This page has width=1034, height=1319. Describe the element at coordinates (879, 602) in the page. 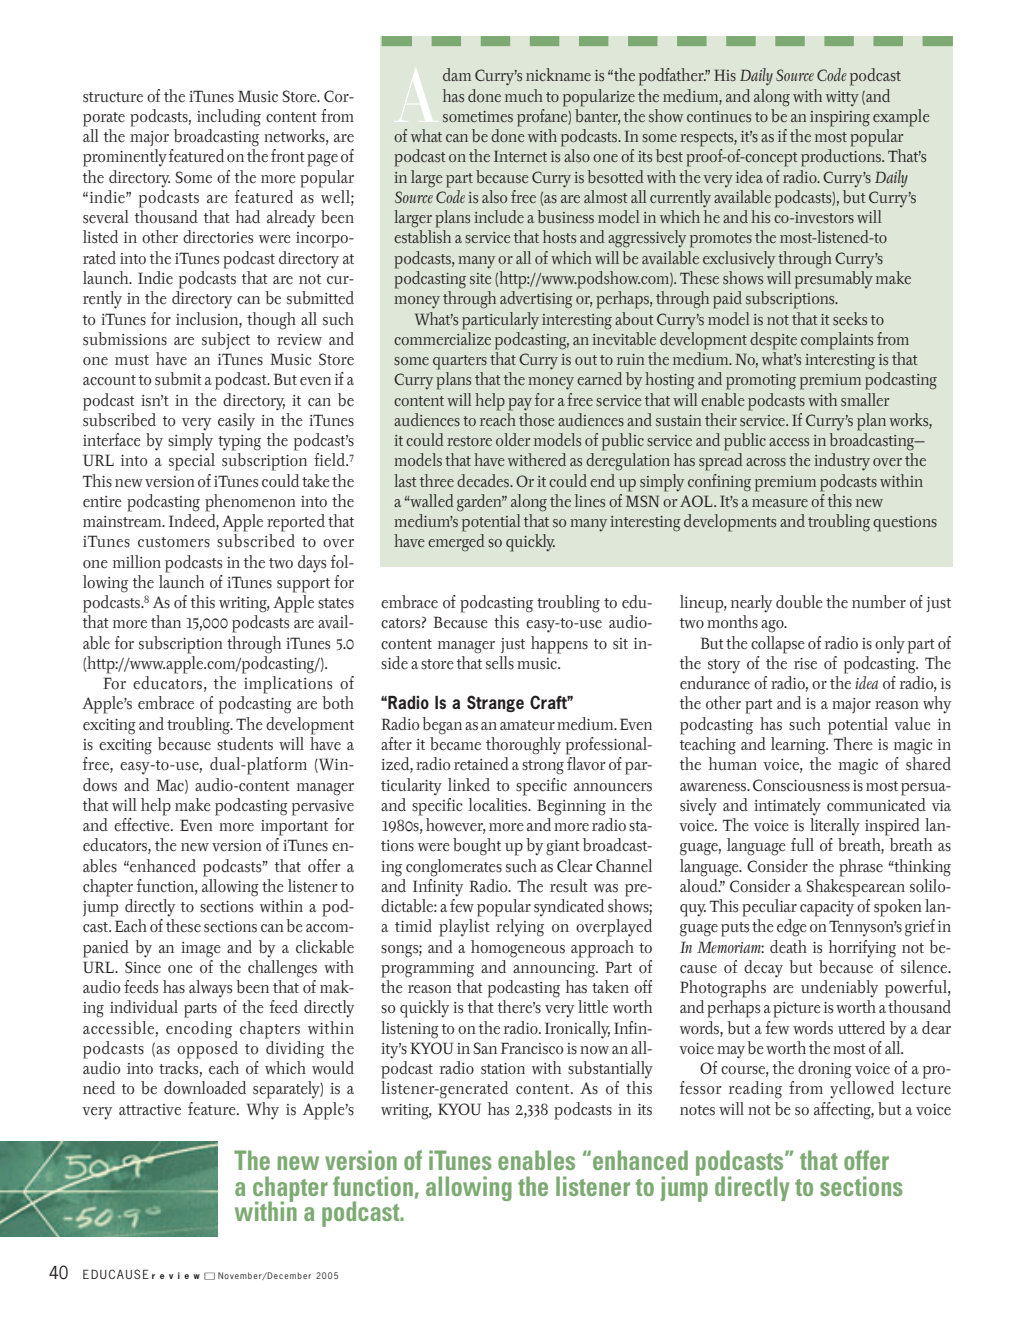

I see `number` at that location.
